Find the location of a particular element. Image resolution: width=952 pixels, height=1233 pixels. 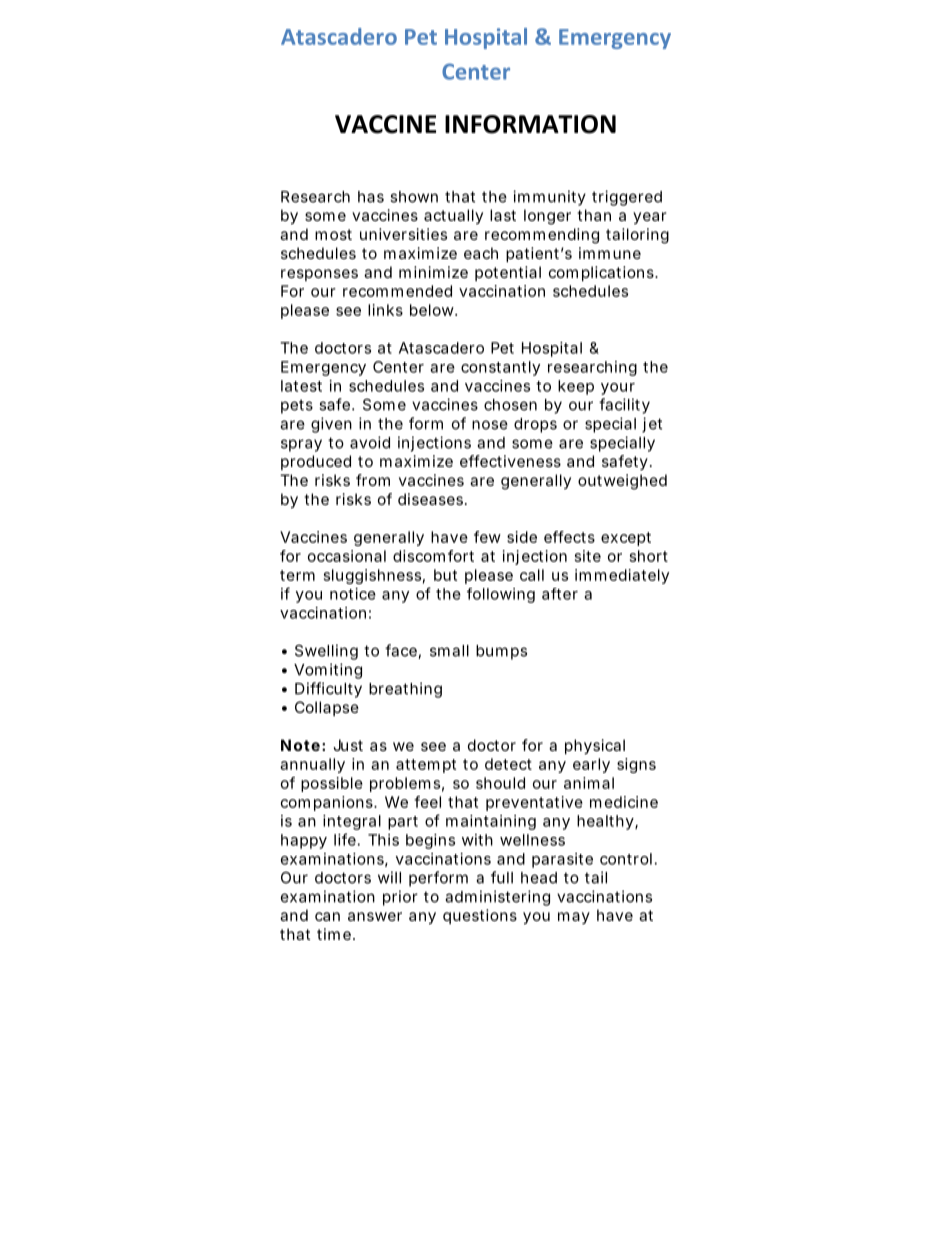

immediately is located at coordinates (622, 576).
